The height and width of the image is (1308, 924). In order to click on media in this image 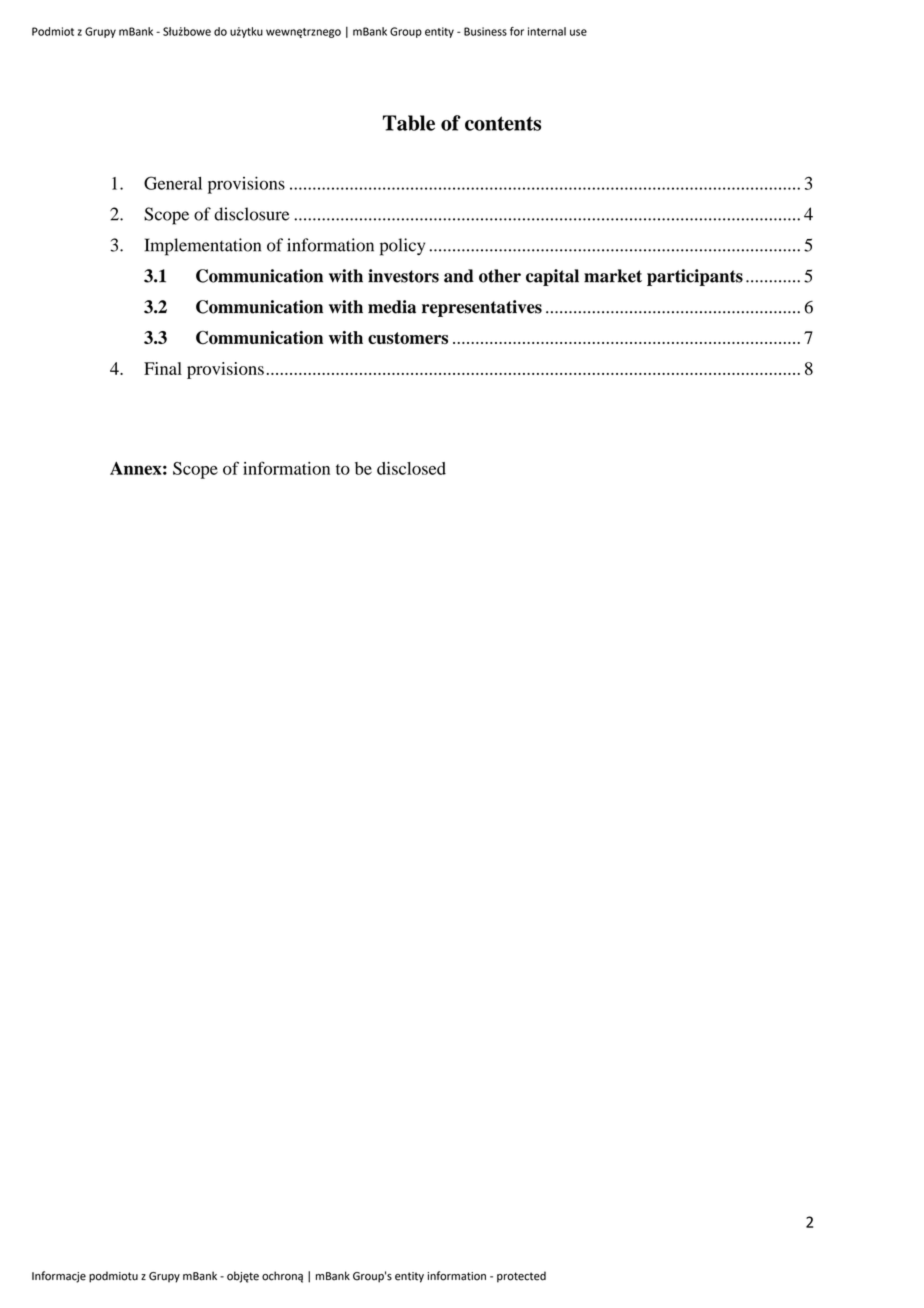, I will do `click(392, 307)`.
